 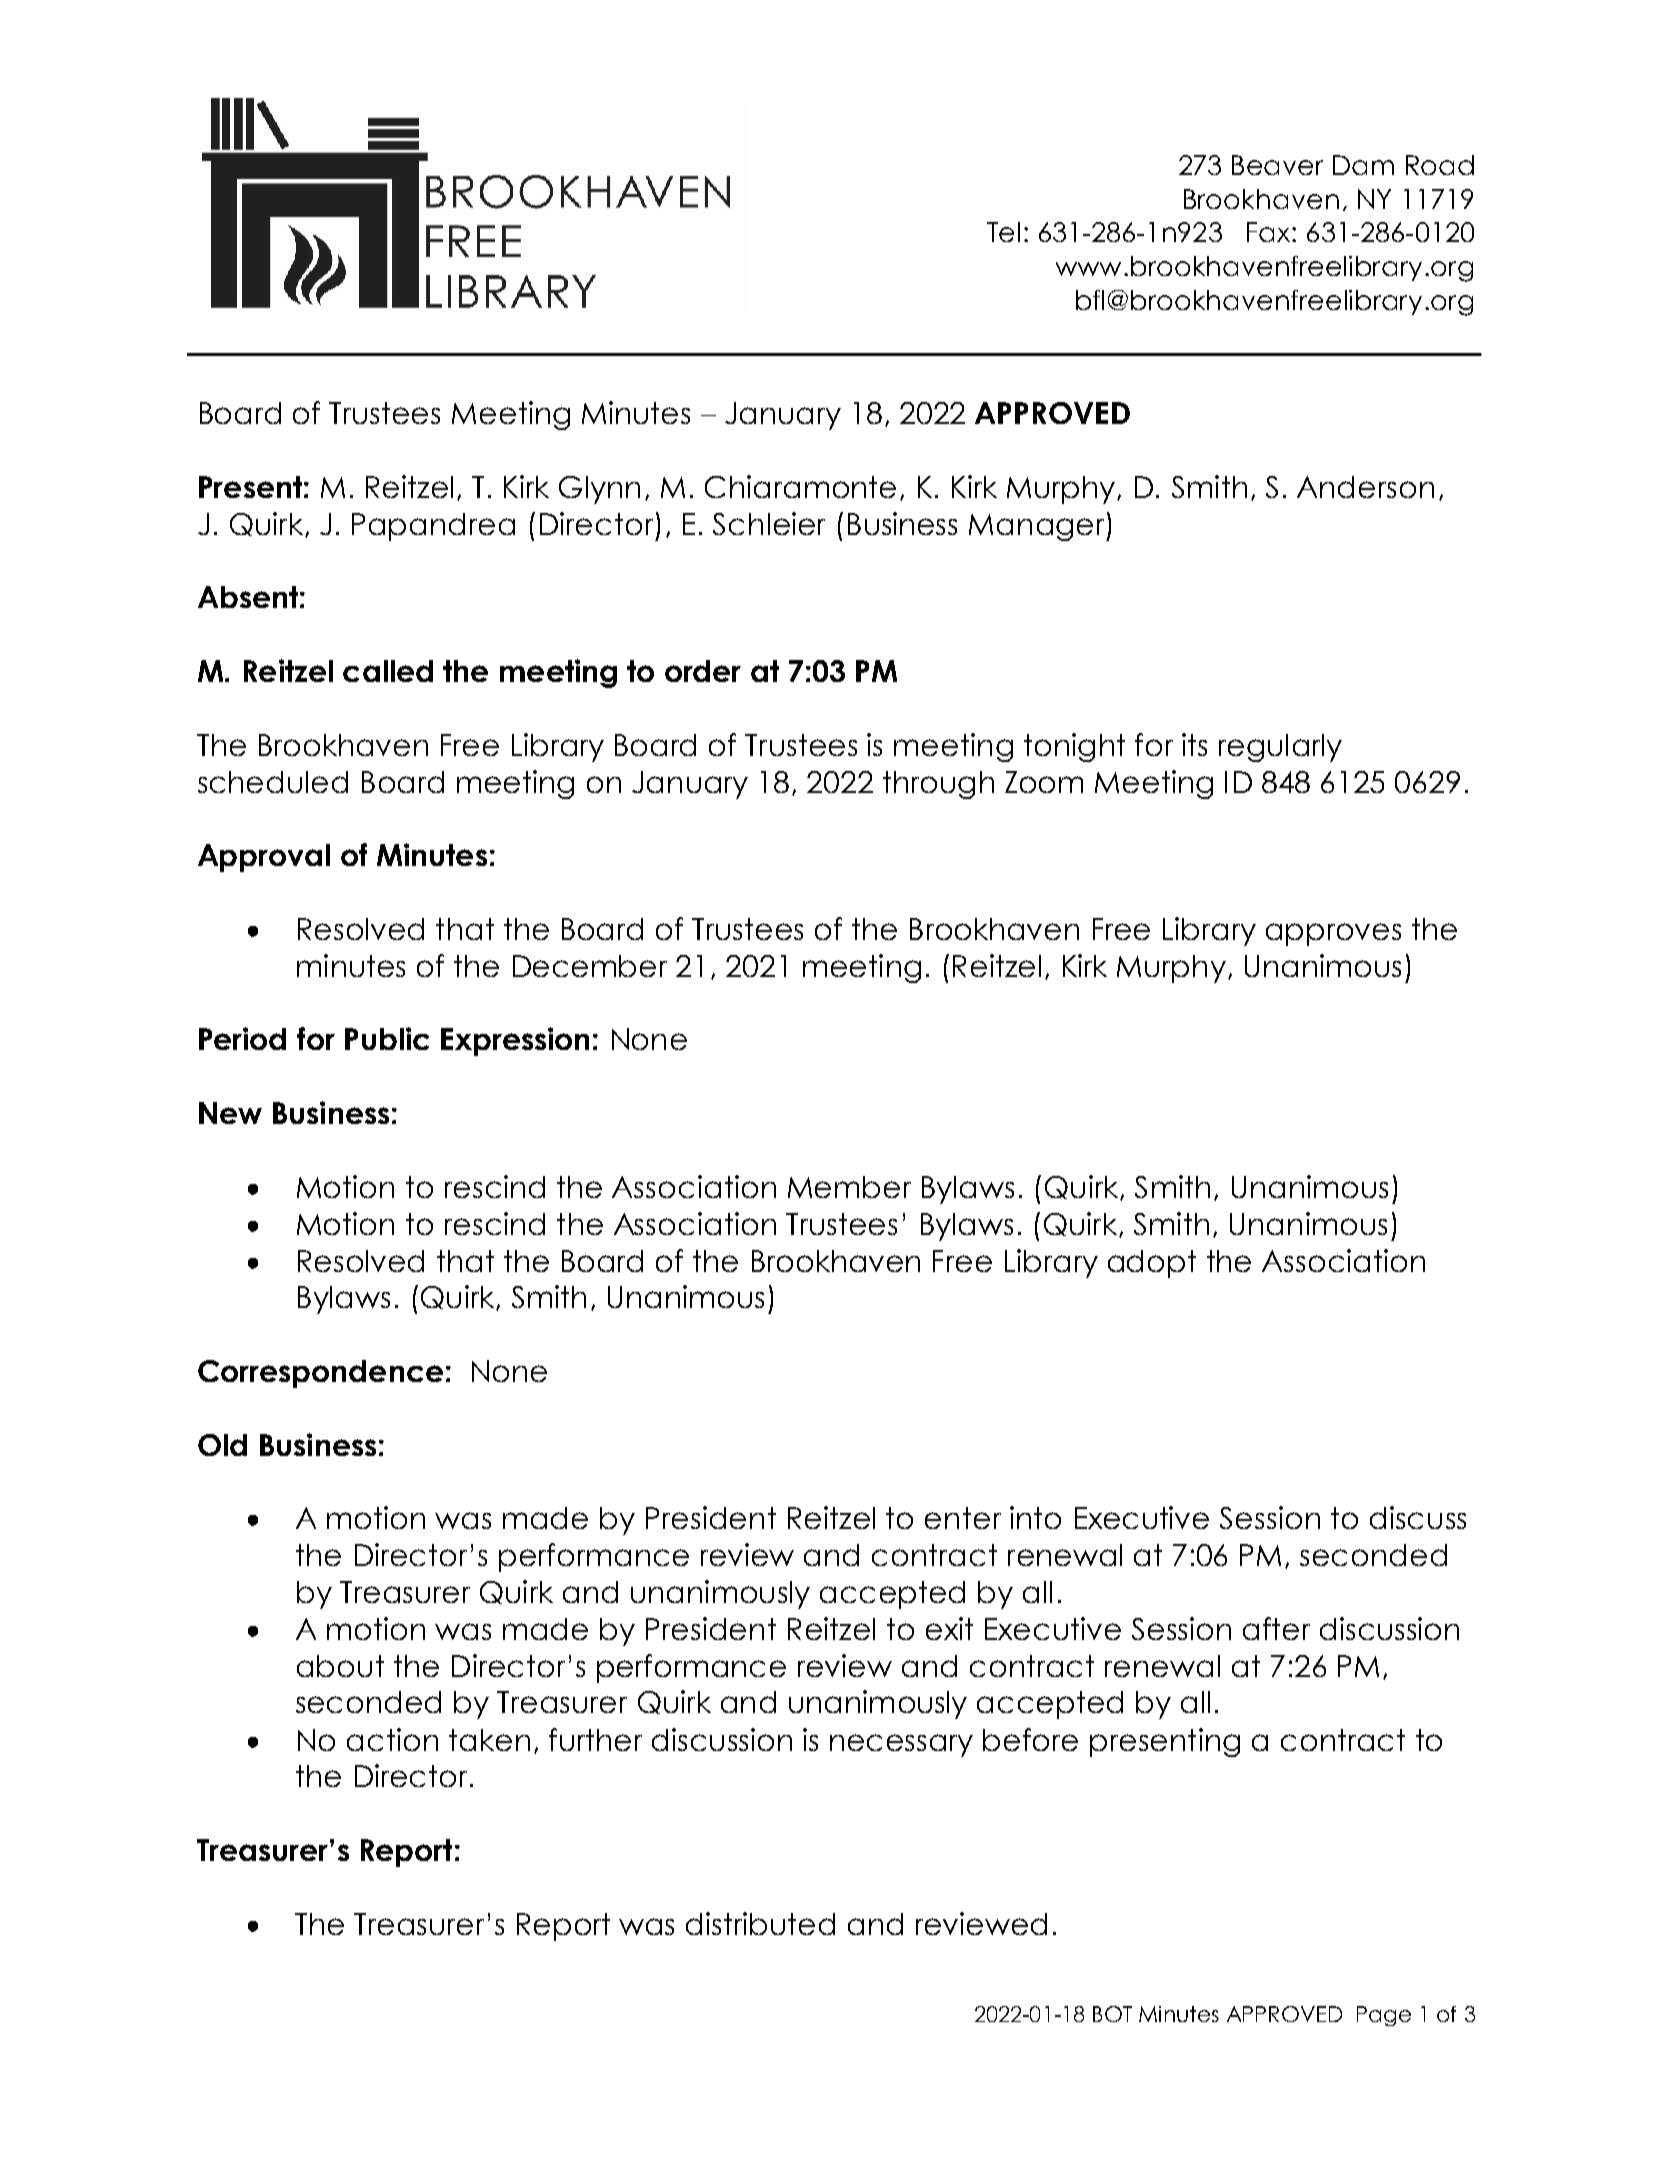 What do you see at coordinates (387, 1038) in the document?
I see `Public` at bounding box center [387, 1038].
